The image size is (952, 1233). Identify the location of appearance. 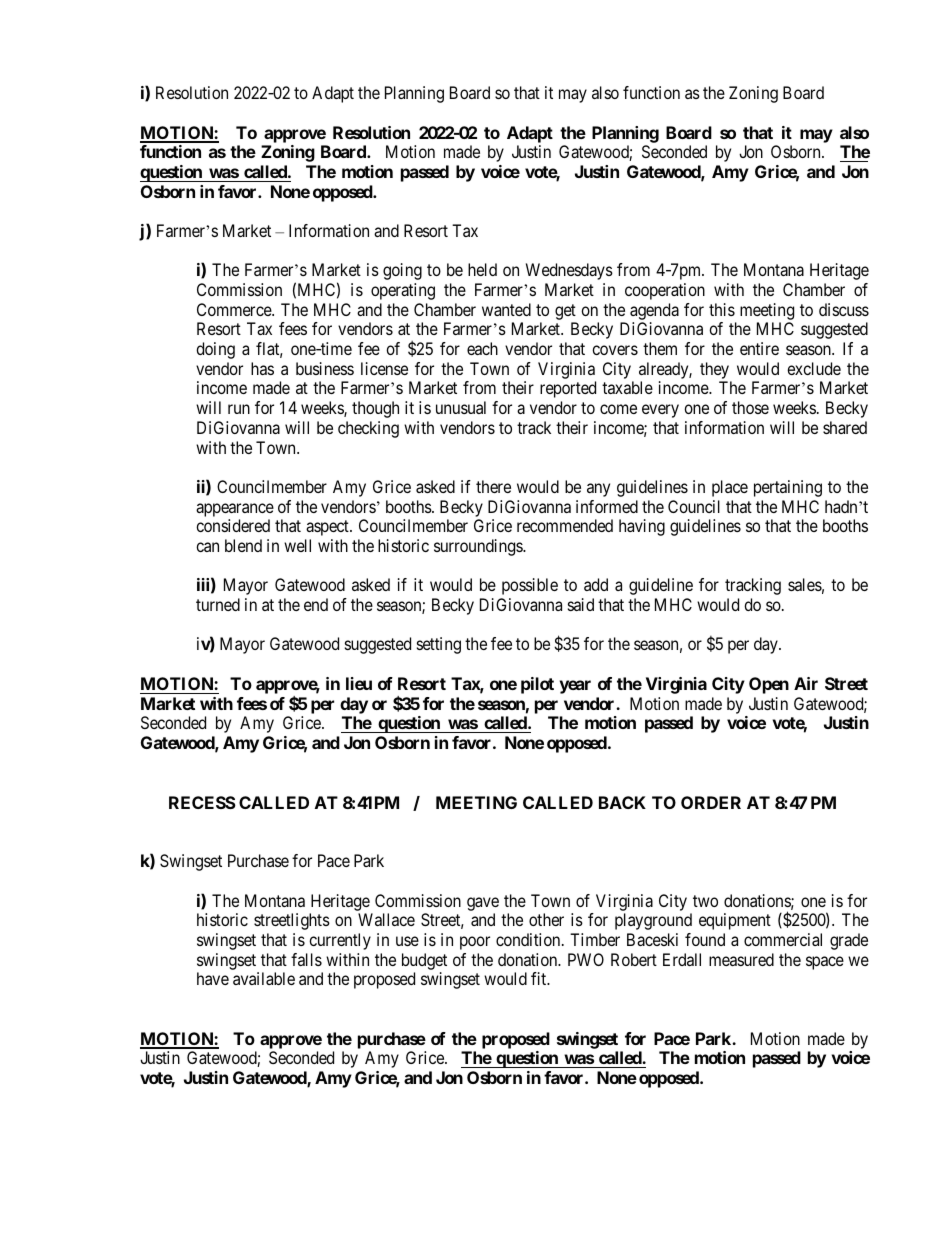
(235, 510).
